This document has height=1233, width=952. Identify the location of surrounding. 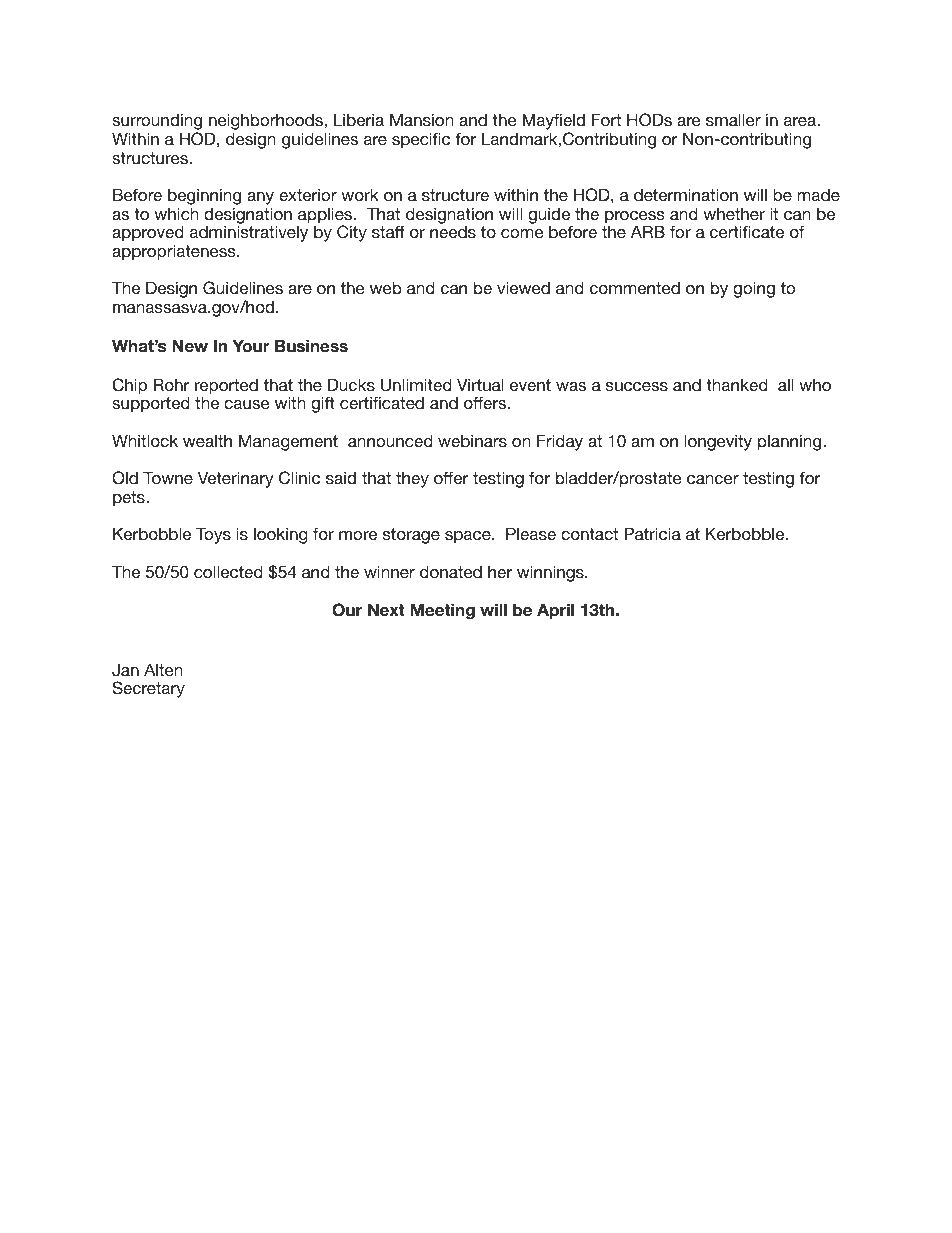
(157, 123).
